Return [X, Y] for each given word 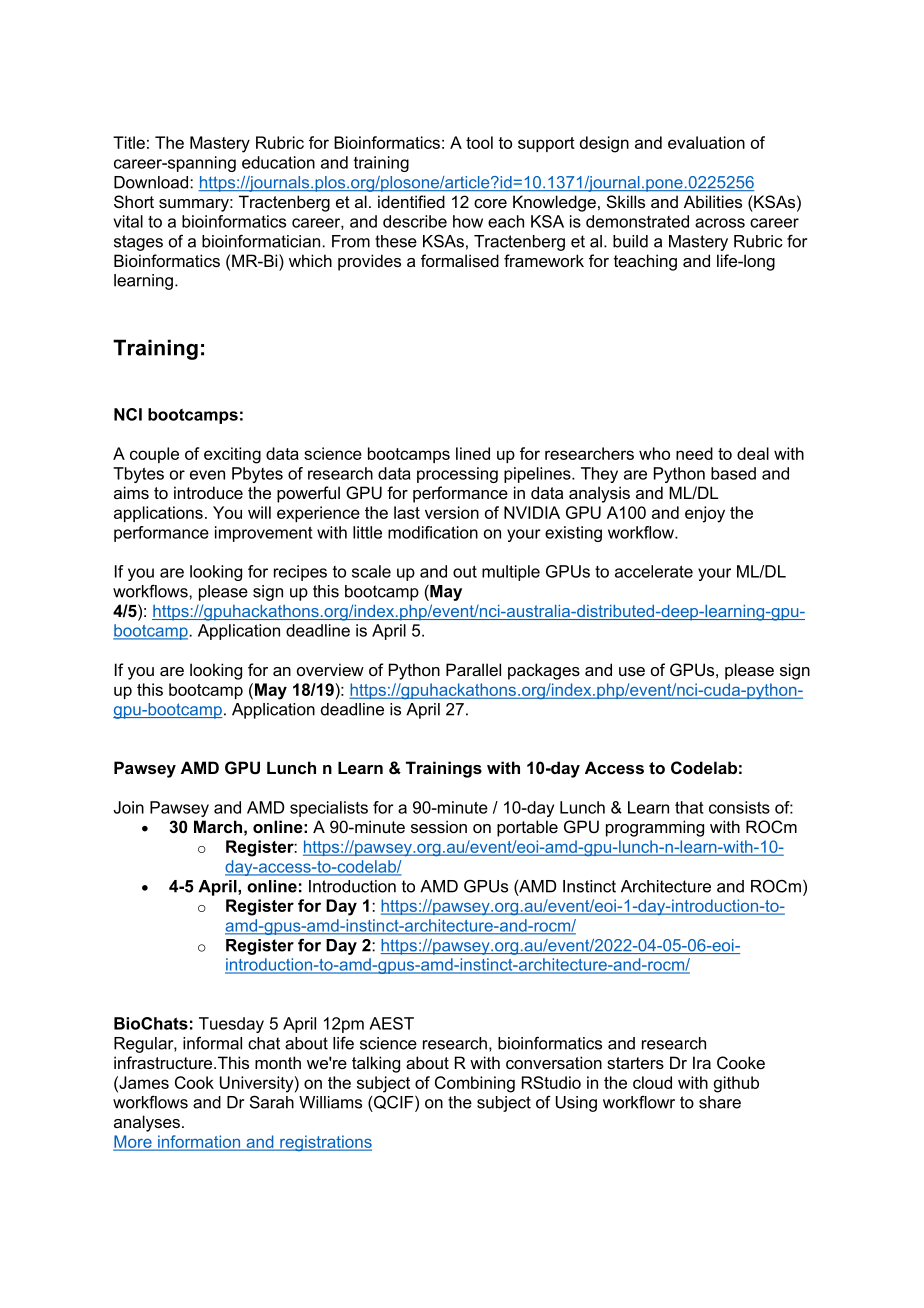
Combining [475, 1084]
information [199, 1142]
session [439, 826]
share [720, 1102]
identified [411, 201]
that [689, 807]
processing [457, 475]
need [694, 453]
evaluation [706, 142]
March [218, 826]
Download [151, 182]
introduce [208, 492]
